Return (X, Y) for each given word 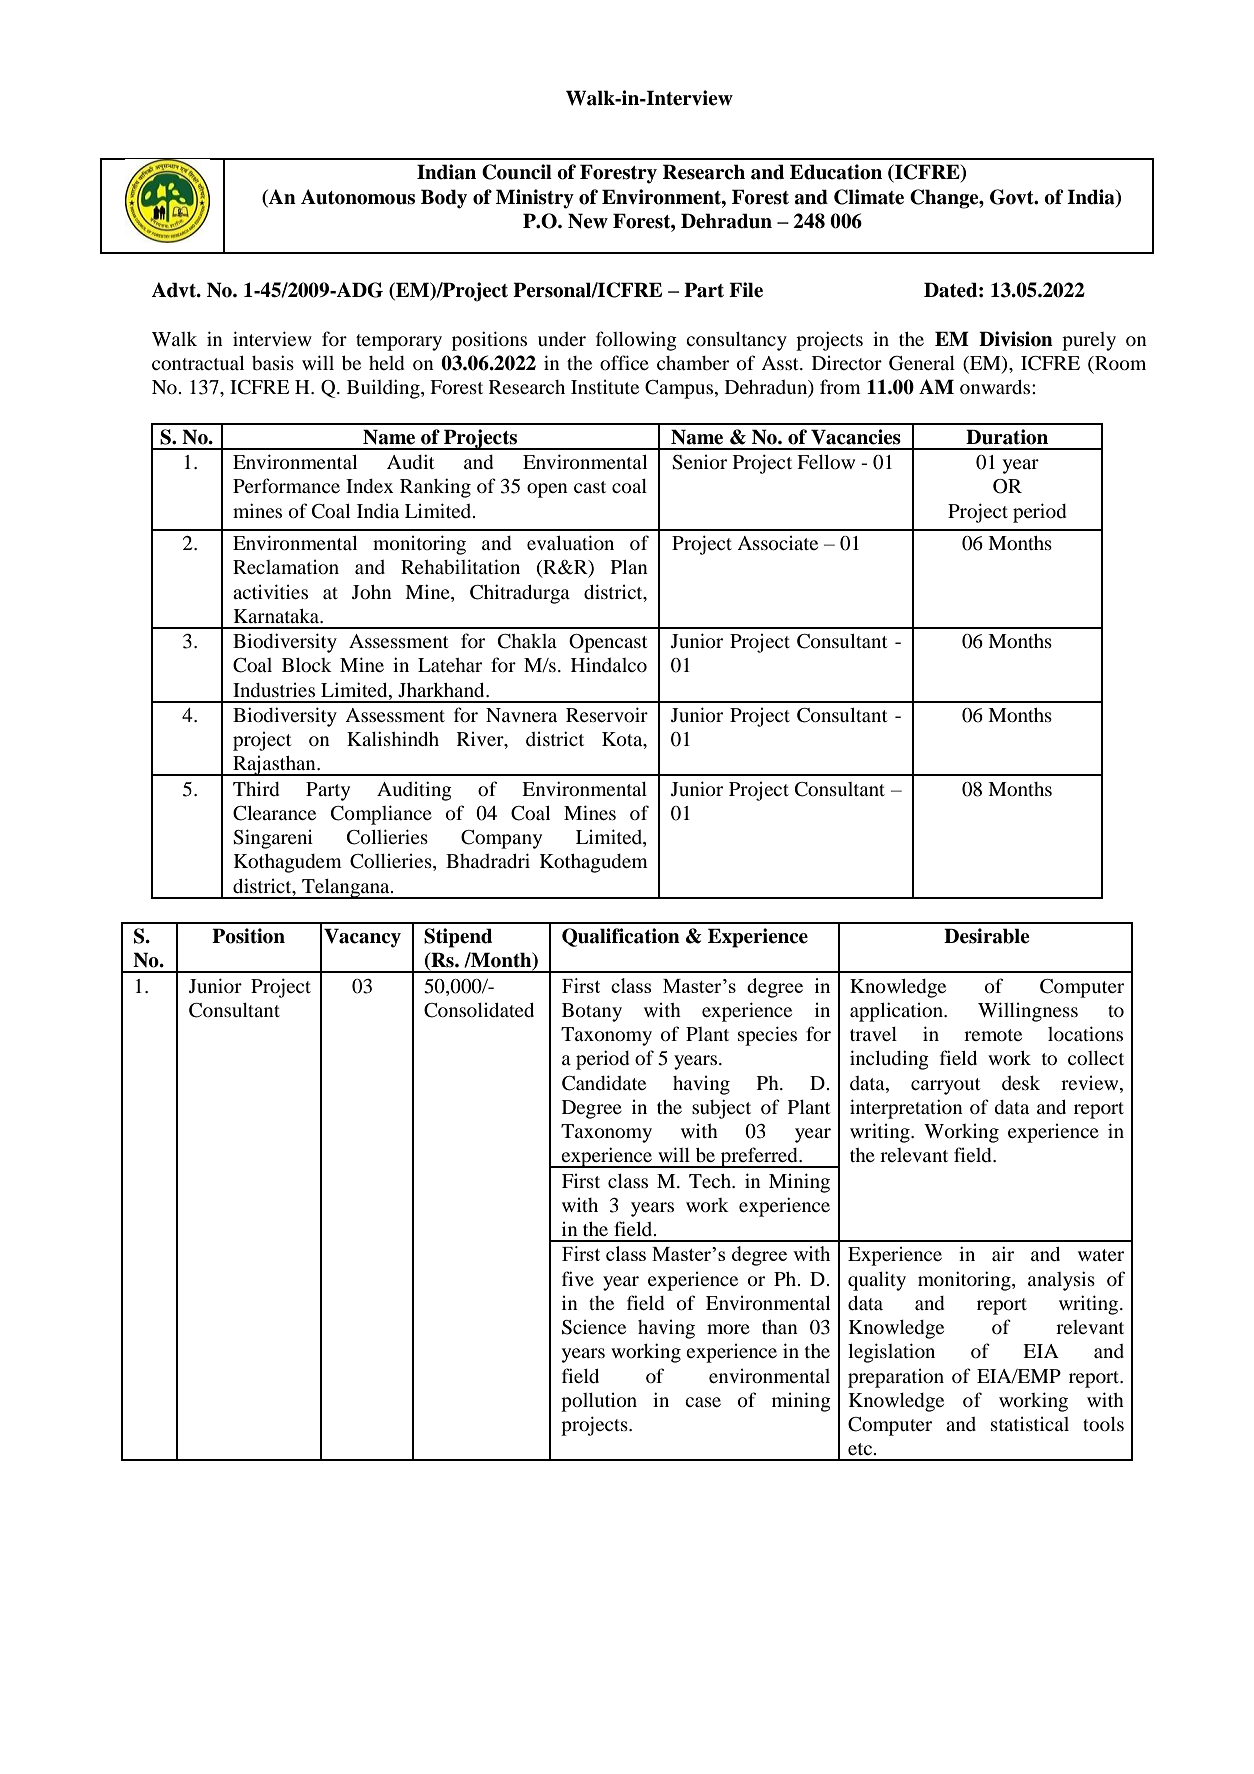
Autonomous (358, 197)
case (703, 1402)
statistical (1030, 1424)
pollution (599, 1402)
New (588, 221)
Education (836, 172)
